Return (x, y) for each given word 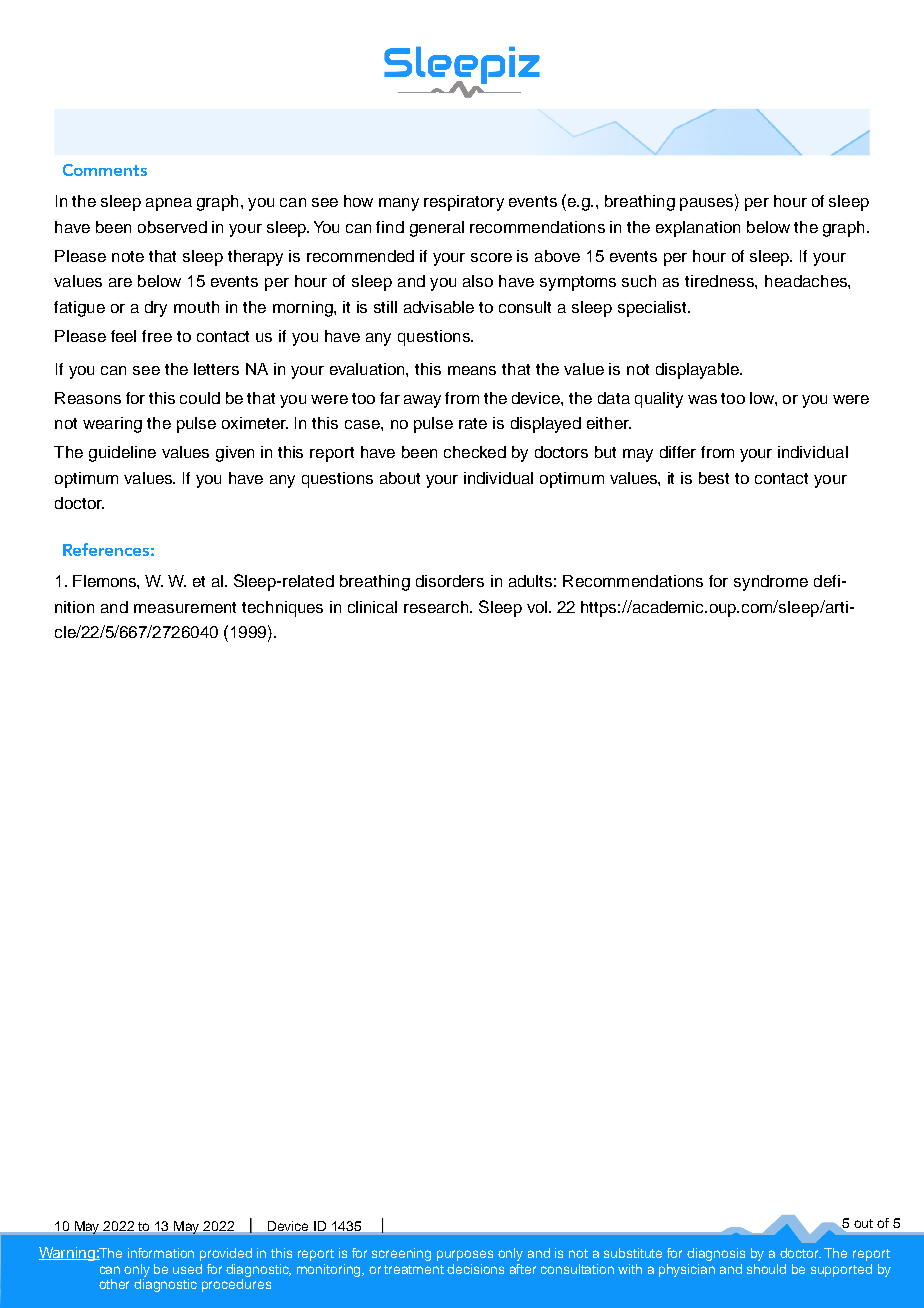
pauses (708, 204)
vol (538, 607)
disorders (450, 581)
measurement (185, 607)
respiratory (464, 203)
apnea (169, 204)
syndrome (771, 583)
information (161, 1253)
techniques (282, 609)
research (437, 607)
